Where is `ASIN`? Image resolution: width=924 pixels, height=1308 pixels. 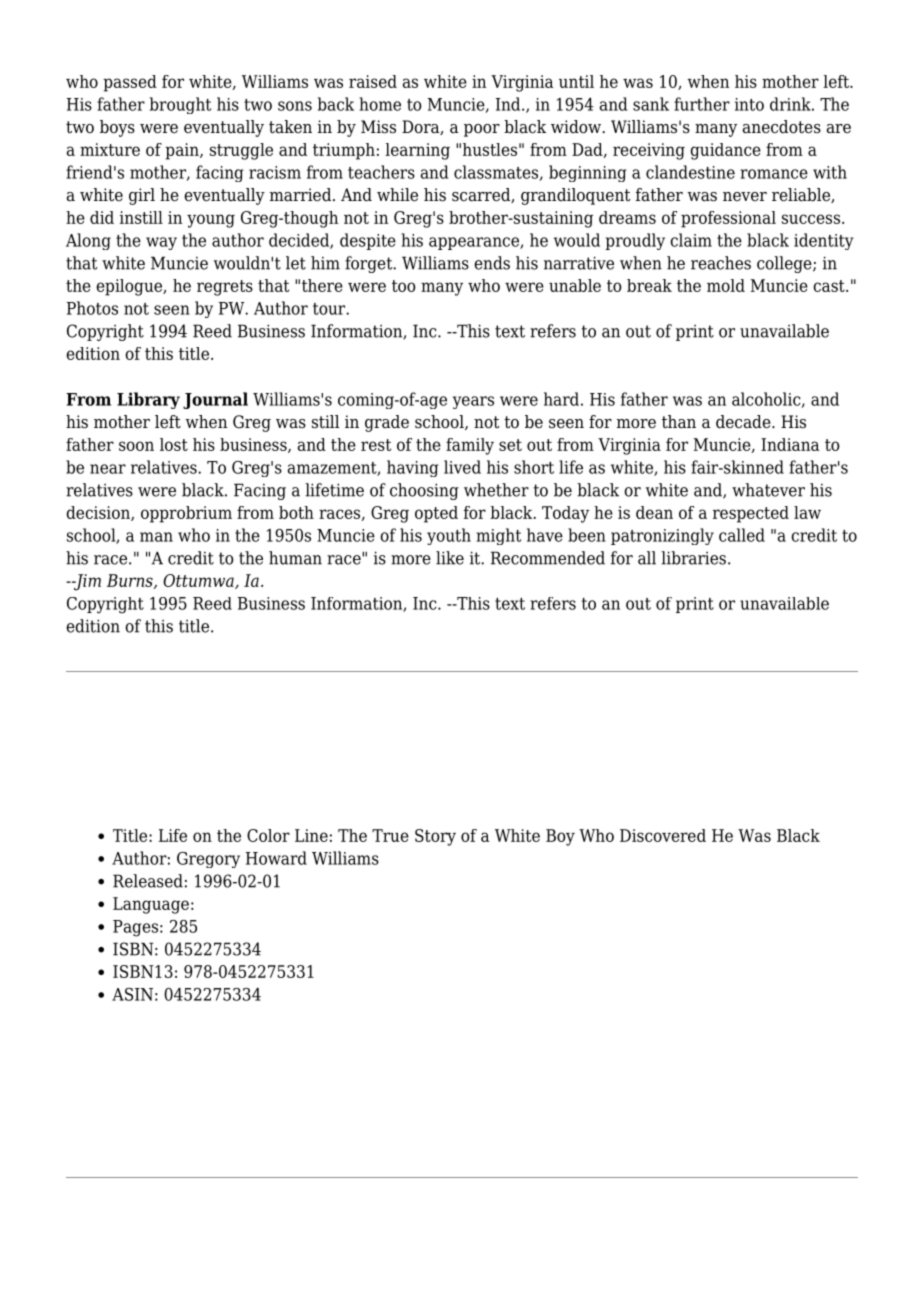
ASIN is located at coordinates (132, 994).
